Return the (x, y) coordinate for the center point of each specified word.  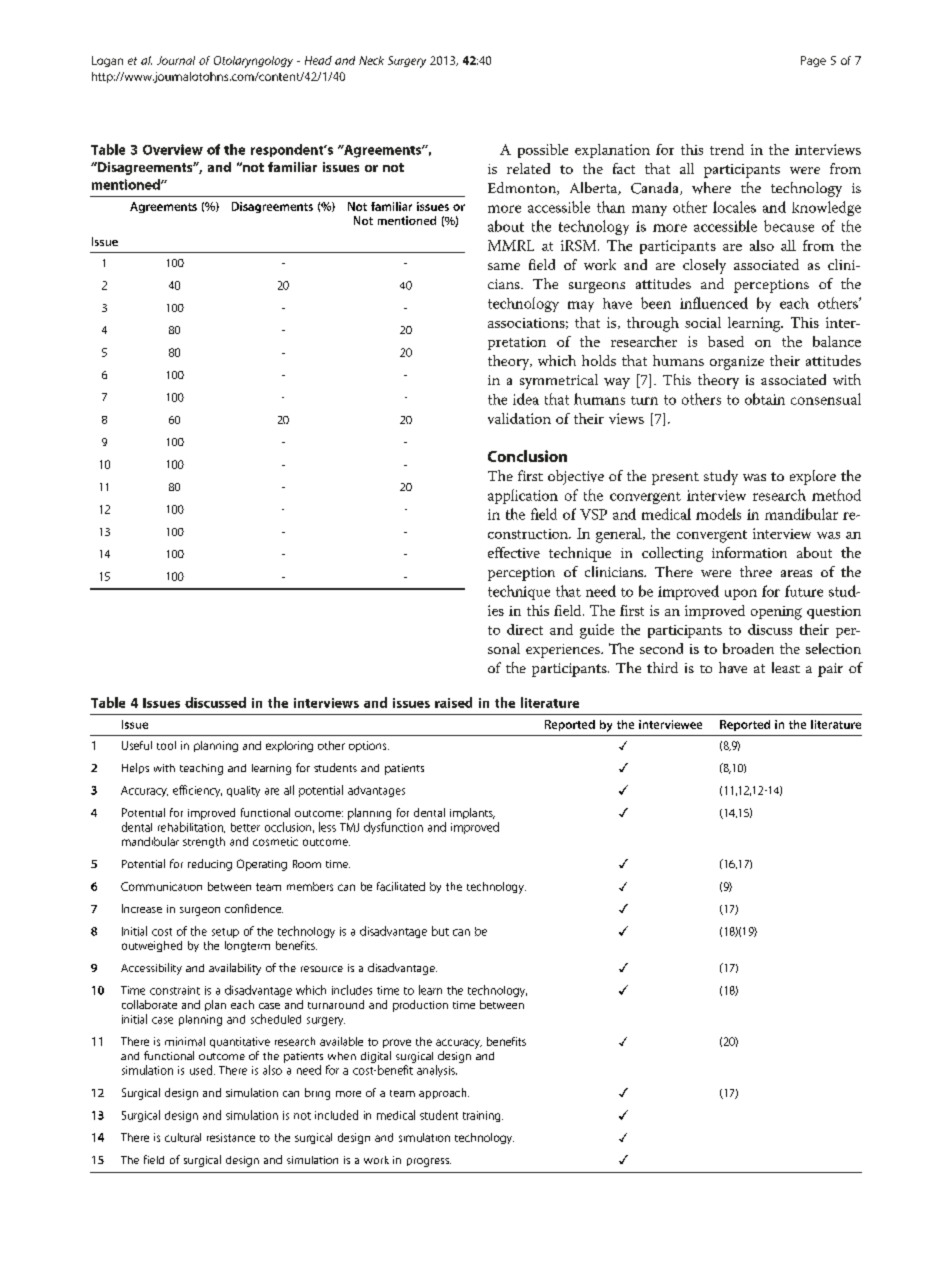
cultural (183, 1137)
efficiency (197, 791)
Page (813, 61)
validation (519, 418)
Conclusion (527, 456)
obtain (765, 399)
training (483, 1116)
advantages (376, 791)
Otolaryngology (253, 62)
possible (543, 151)
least (786, 667)
